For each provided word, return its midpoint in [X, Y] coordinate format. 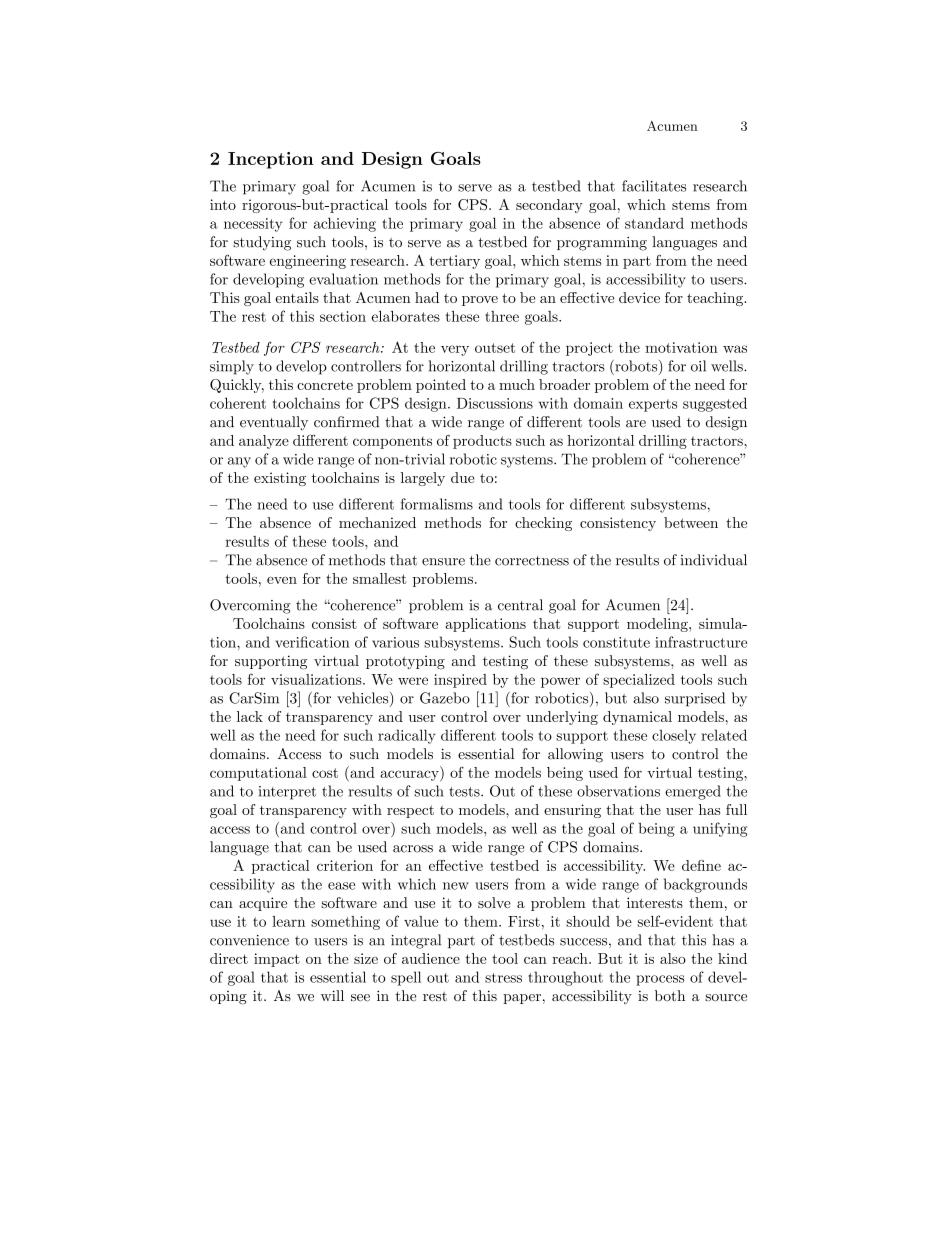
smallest [380, 578]
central [520, 605]
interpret [287, 793]
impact [277, 960]
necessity [253, 225]
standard [654, 223]
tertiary [454, 262]
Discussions [495, 403]
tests [465, 792]
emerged [693, 792]
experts [653, 405]
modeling [658, 625]
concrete [325, 385]
